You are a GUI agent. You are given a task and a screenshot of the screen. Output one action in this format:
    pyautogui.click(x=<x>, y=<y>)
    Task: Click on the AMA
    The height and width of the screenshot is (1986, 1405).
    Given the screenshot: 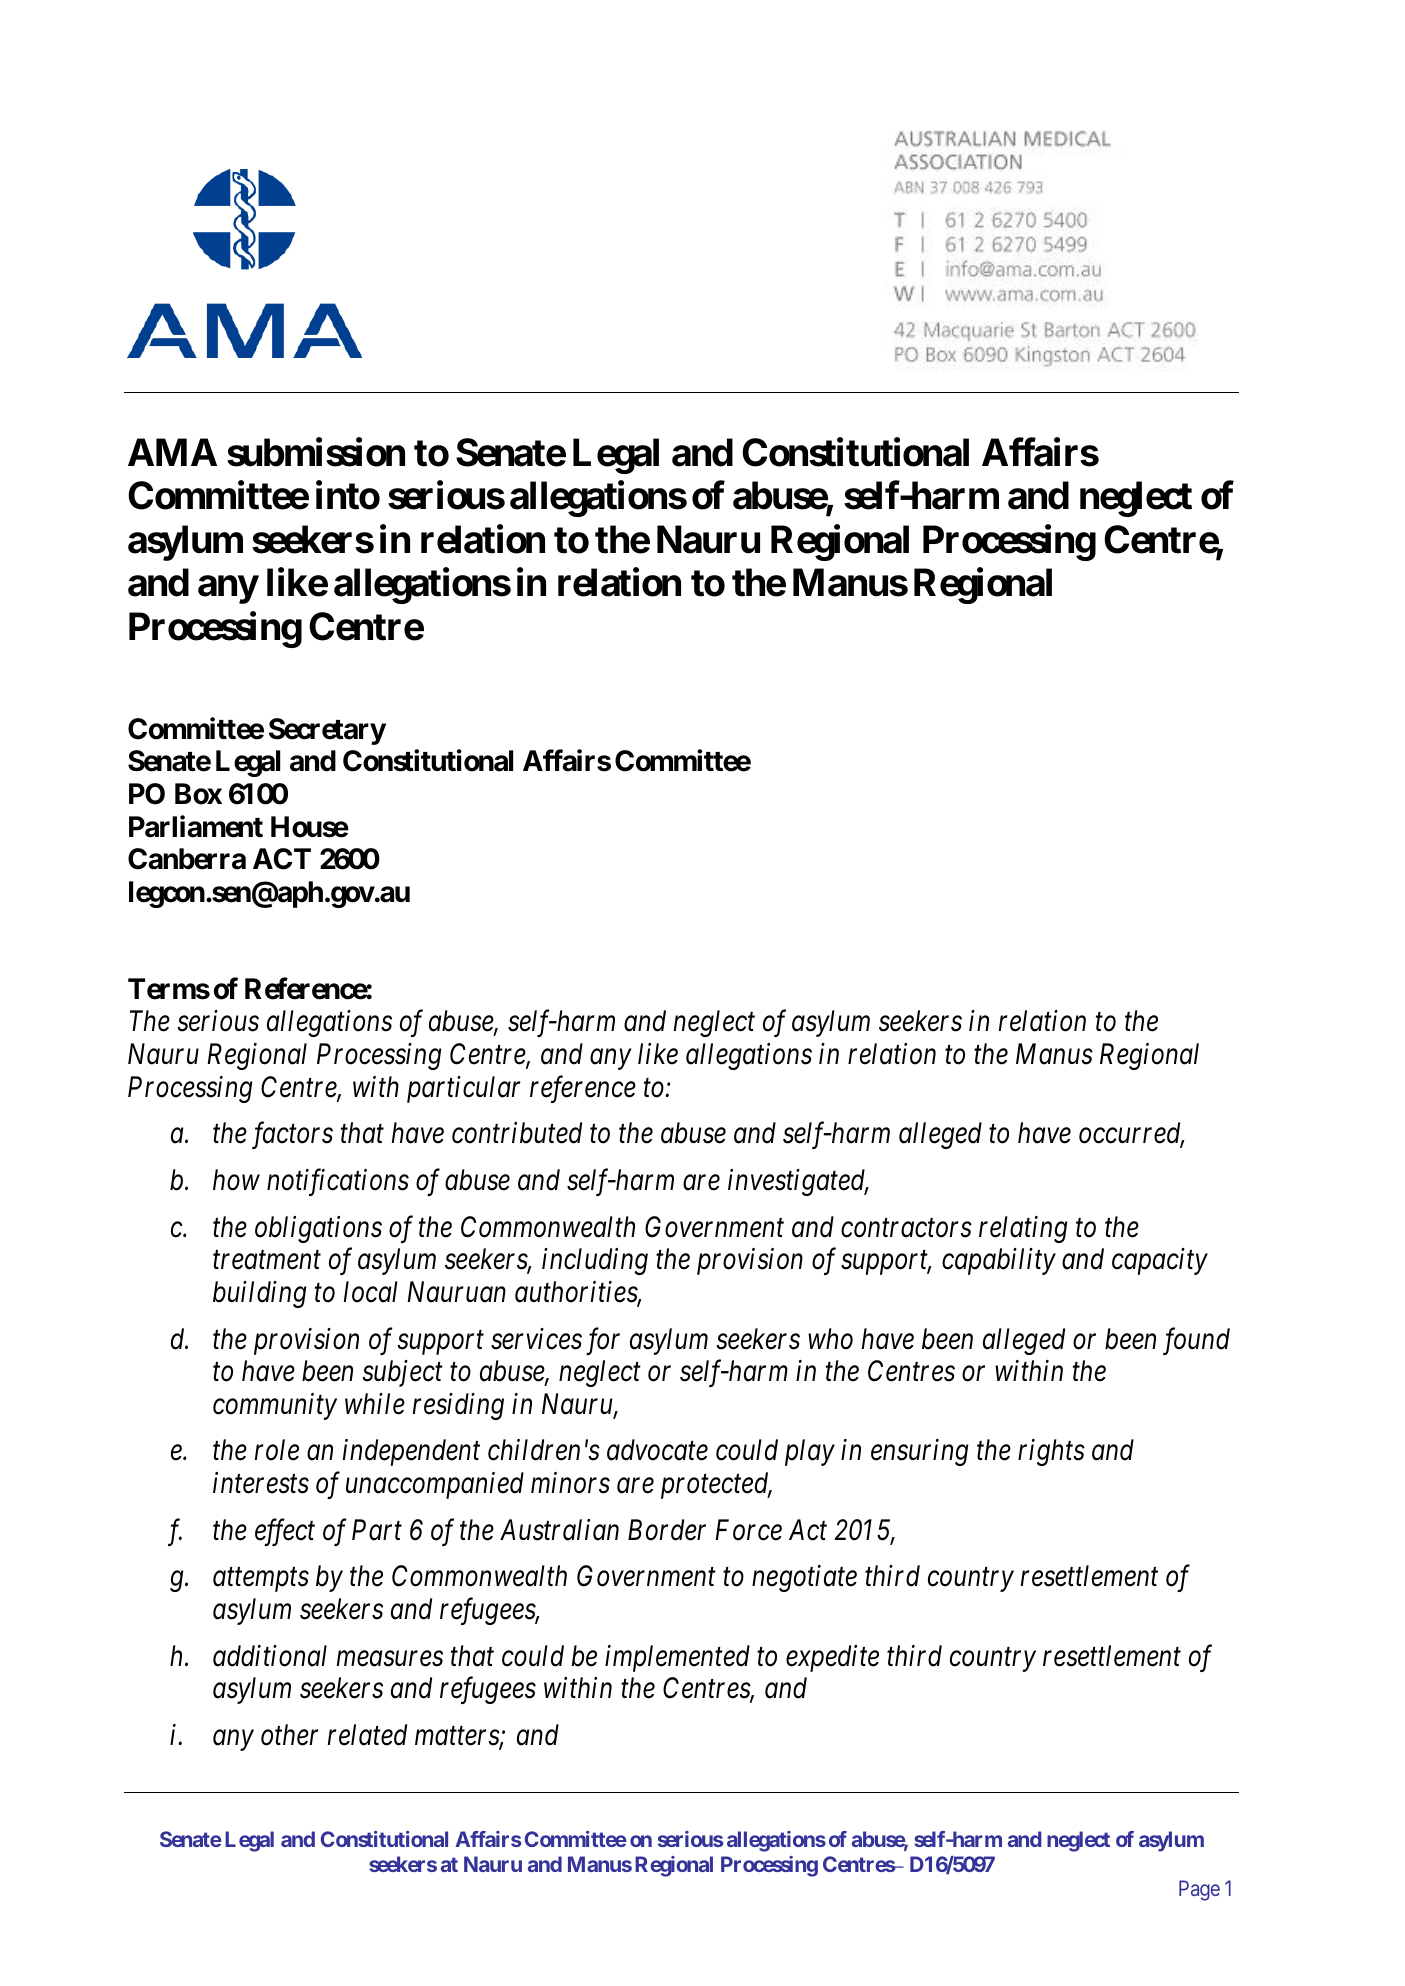 What is the action you would take?
    pyautogui.click(x=172, y=452)
